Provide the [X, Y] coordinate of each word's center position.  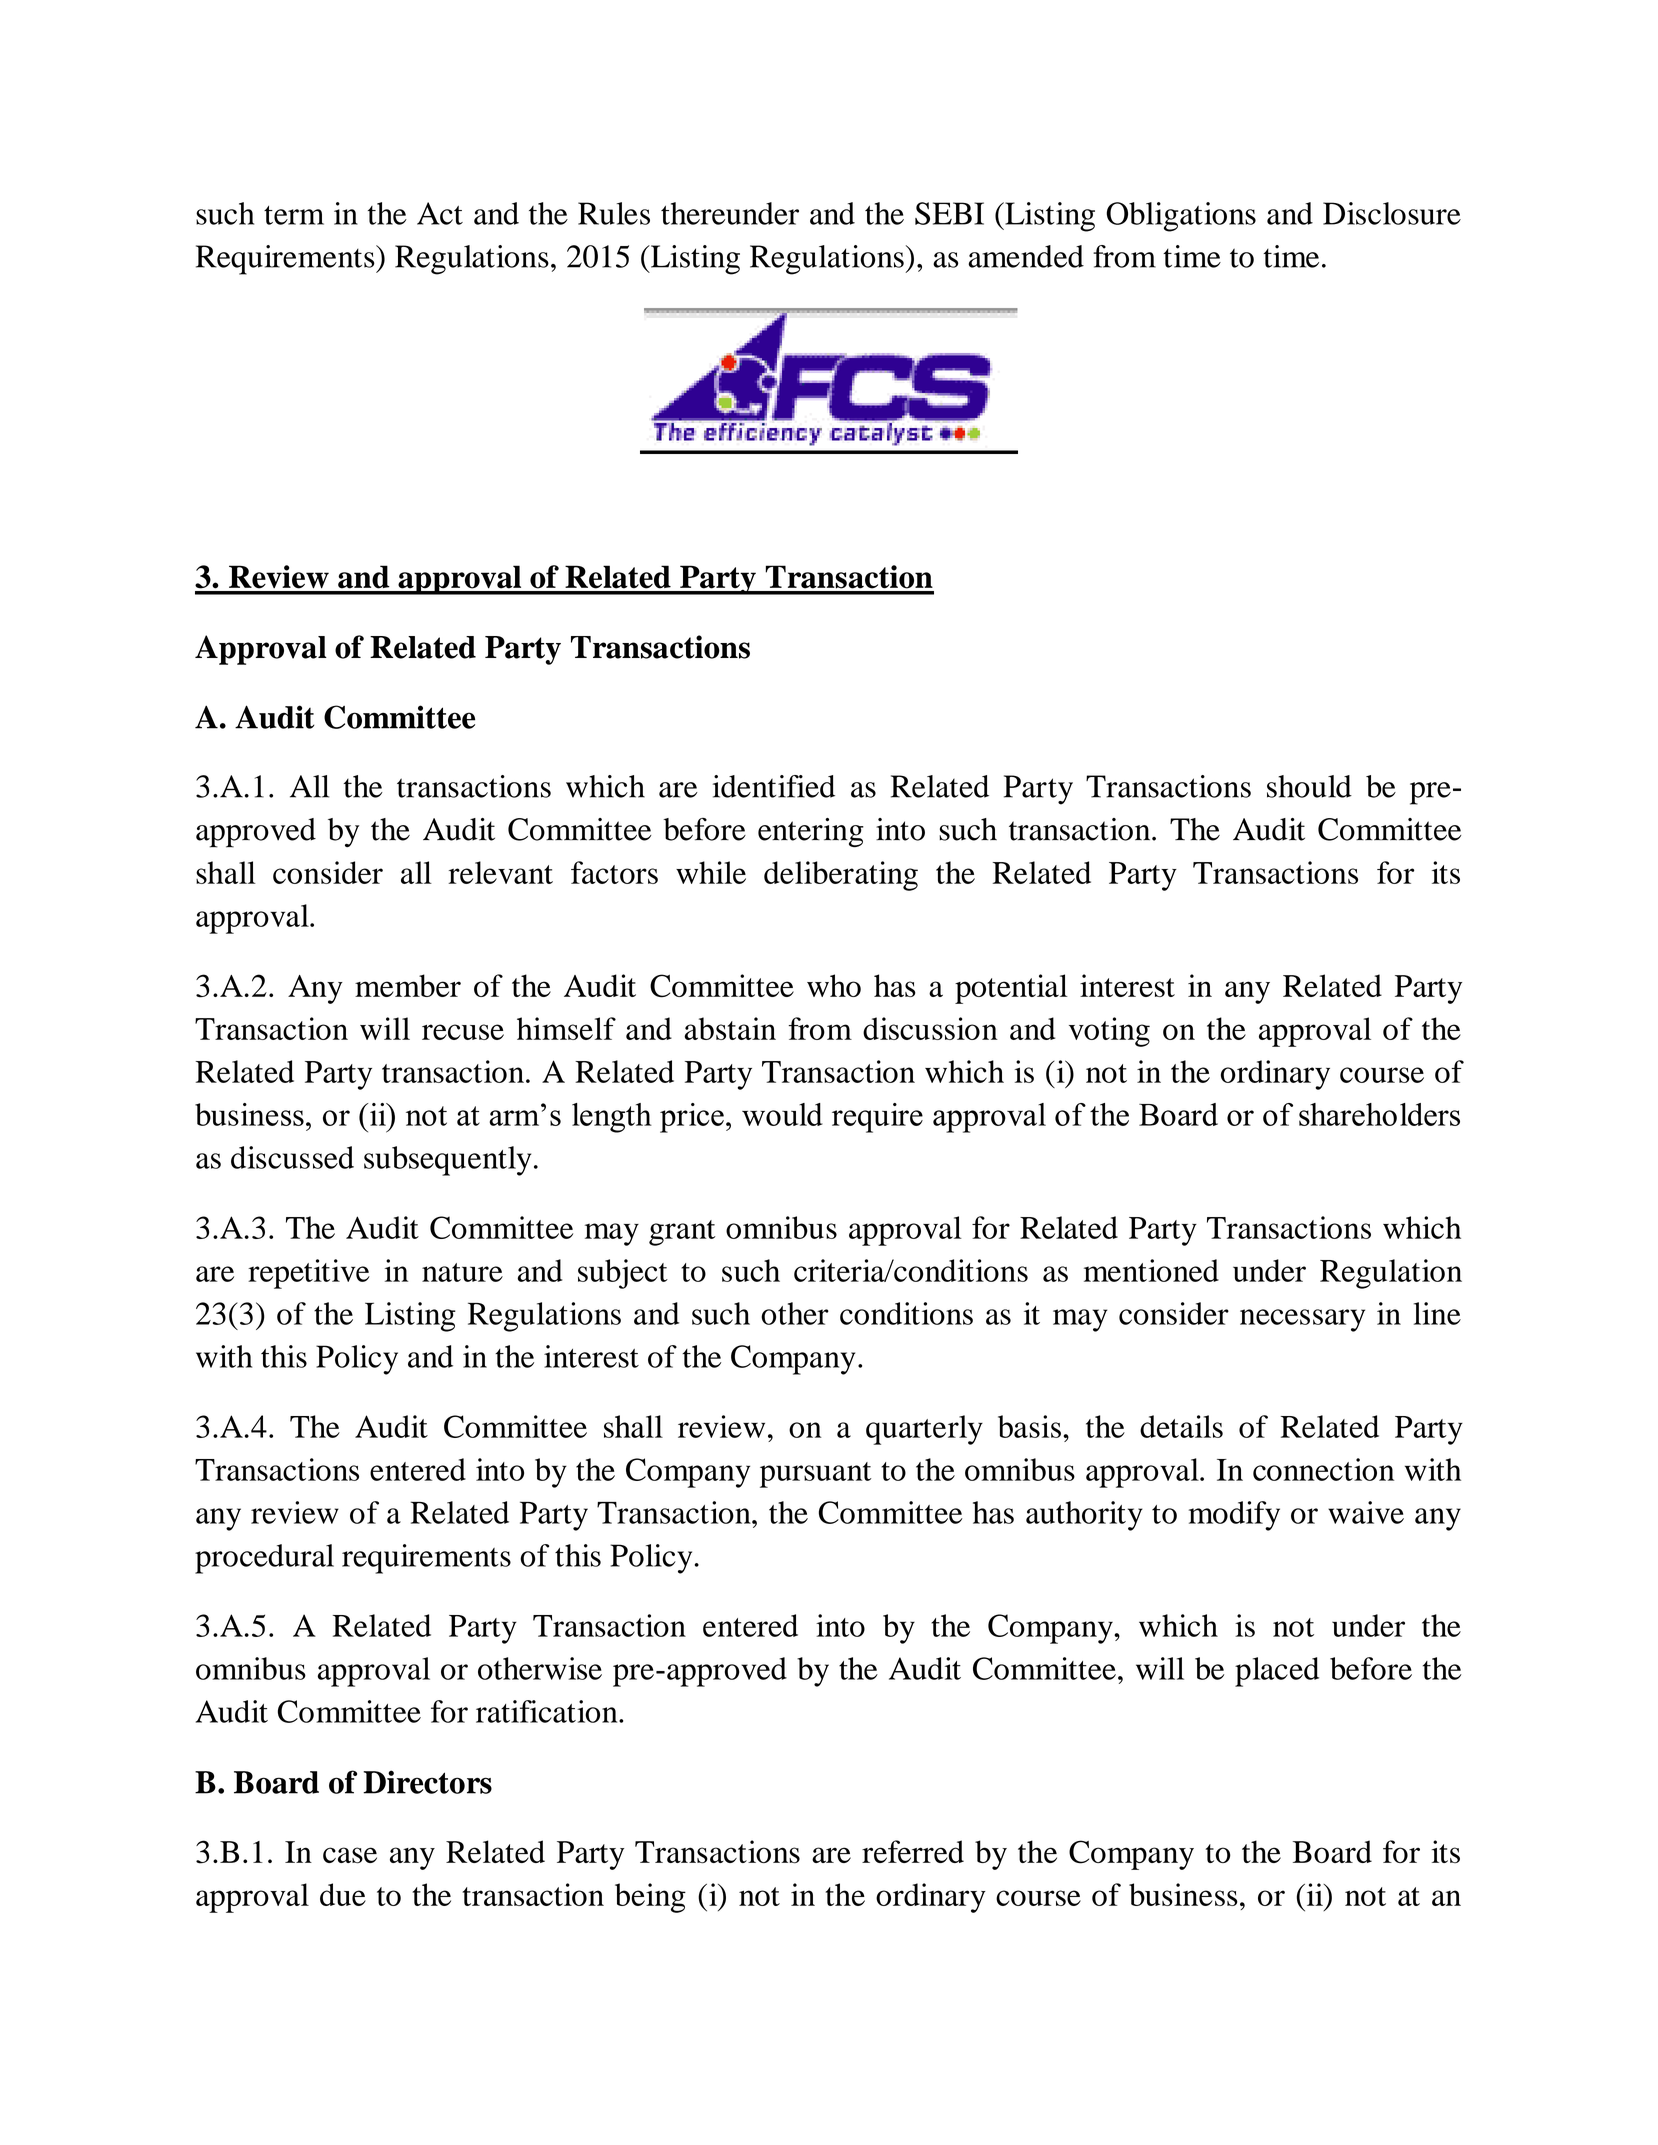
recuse [463, 1032]
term [294, 215]
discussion [930, 1028]
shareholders [1379, 1114]
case [350, 1855]
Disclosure [1392, 213]
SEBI [949, 213]
